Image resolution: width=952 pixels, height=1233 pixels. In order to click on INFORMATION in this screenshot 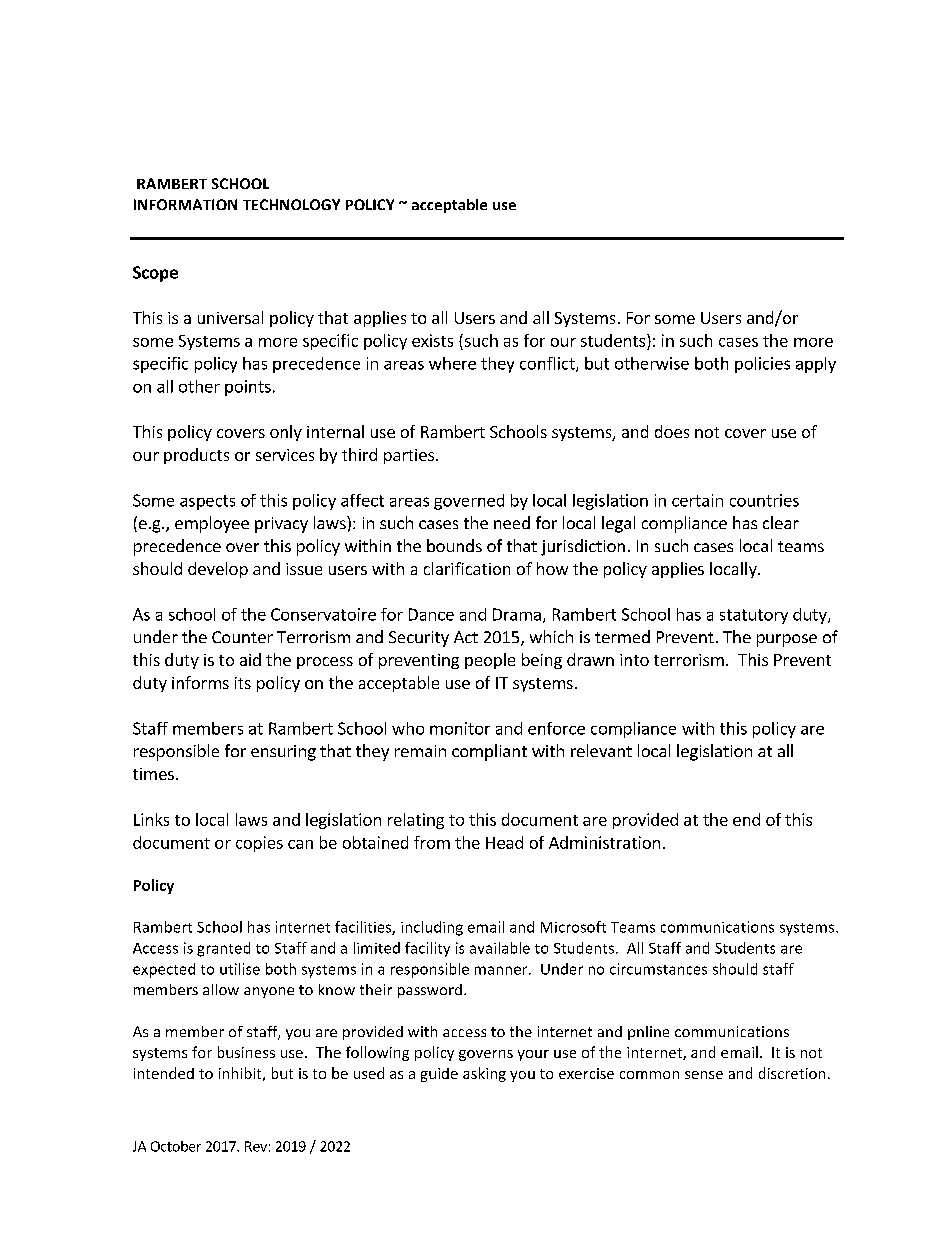, I will do `click(185, 204)`.
